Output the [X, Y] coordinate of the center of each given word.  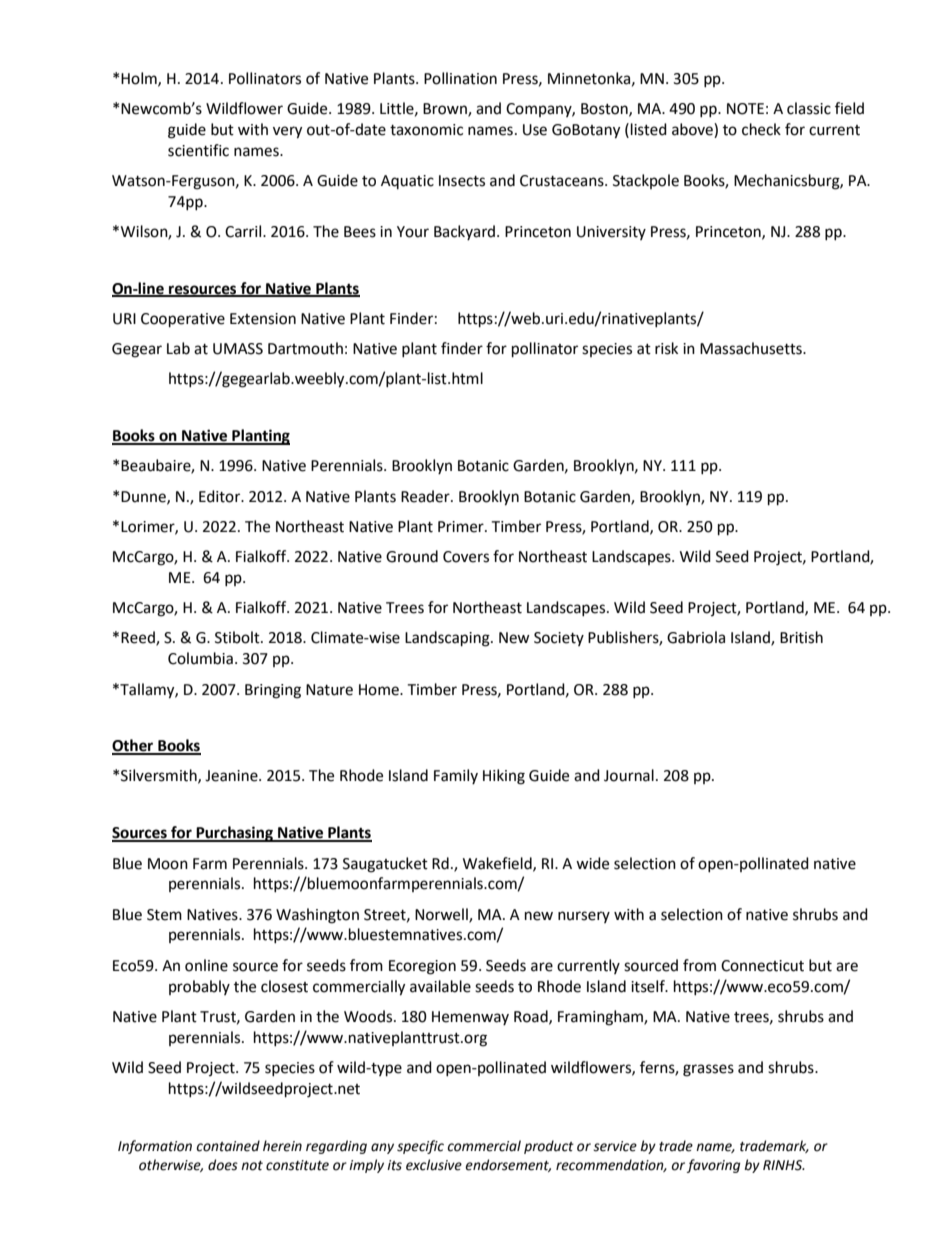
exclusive [434, 1165]
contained [228, 1146]
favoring [713, 1166]
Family [456, 776]
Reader [426, 496]
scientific [198, 150]
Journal [629, 775]
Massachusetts [752, 348]
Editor [221, 496]
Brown [446, 109]
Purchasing [235, 834]
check [761, 129]
